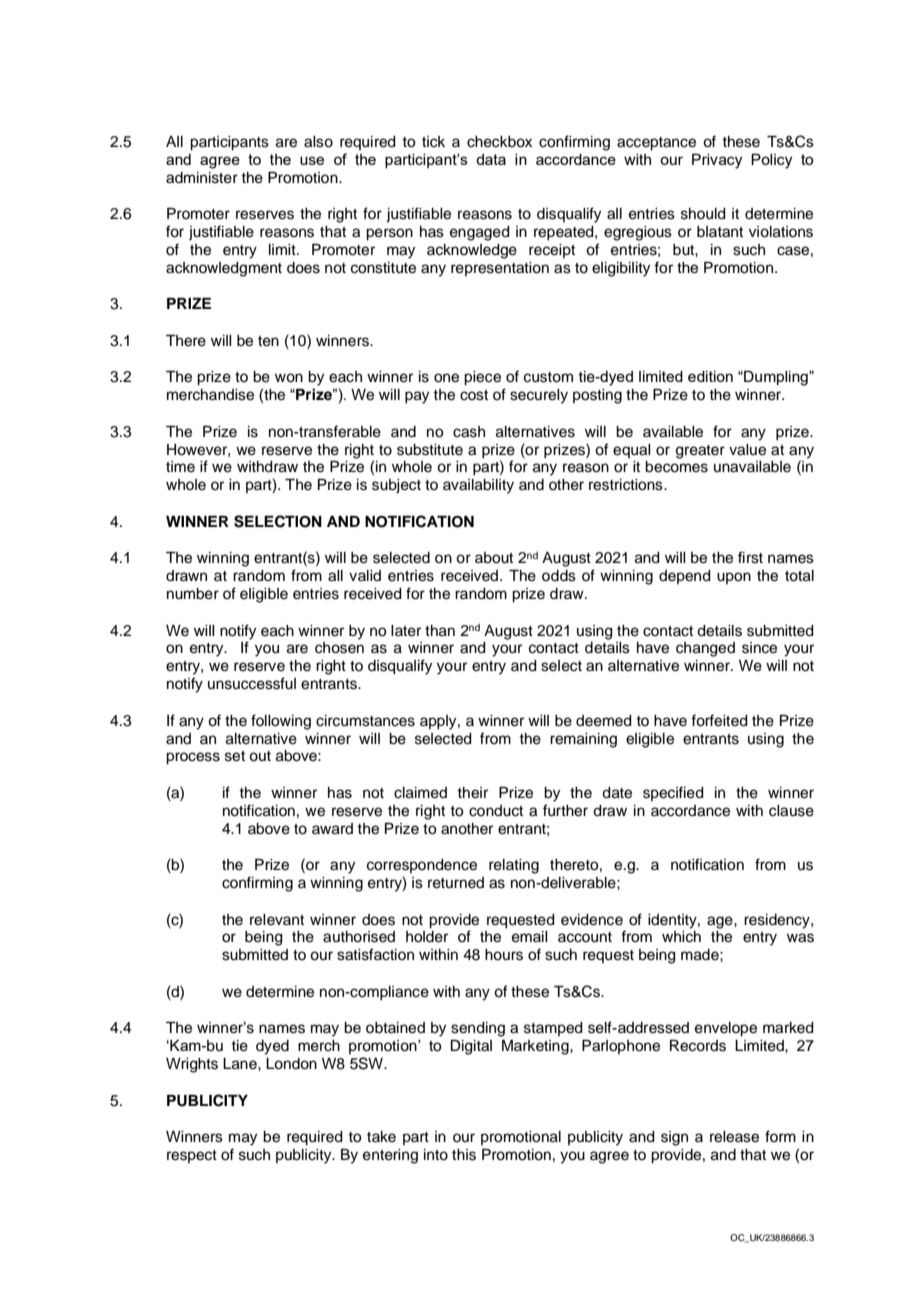 Image resolution: width=924 pixels, height=1308 pixels. Describe the element at coordinates (277, 920) in the screenshot. I see `relevant` at that location.
